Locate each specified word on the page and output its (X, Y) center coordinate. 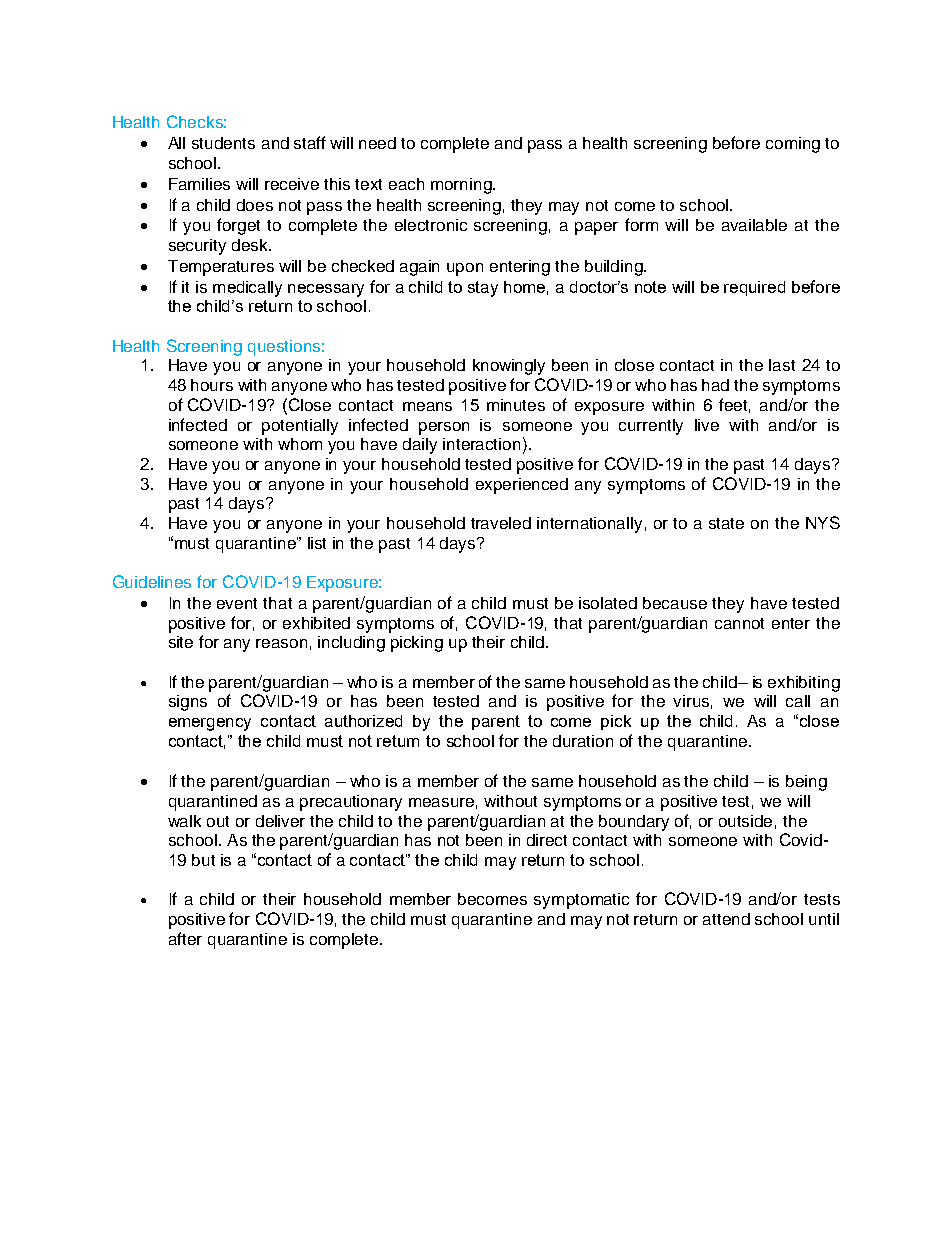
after (185, 938)
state (726, 523)
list (317, 543)
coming (793, 145)
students (223, 143)
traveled (501, 523)
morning (462, 186)
